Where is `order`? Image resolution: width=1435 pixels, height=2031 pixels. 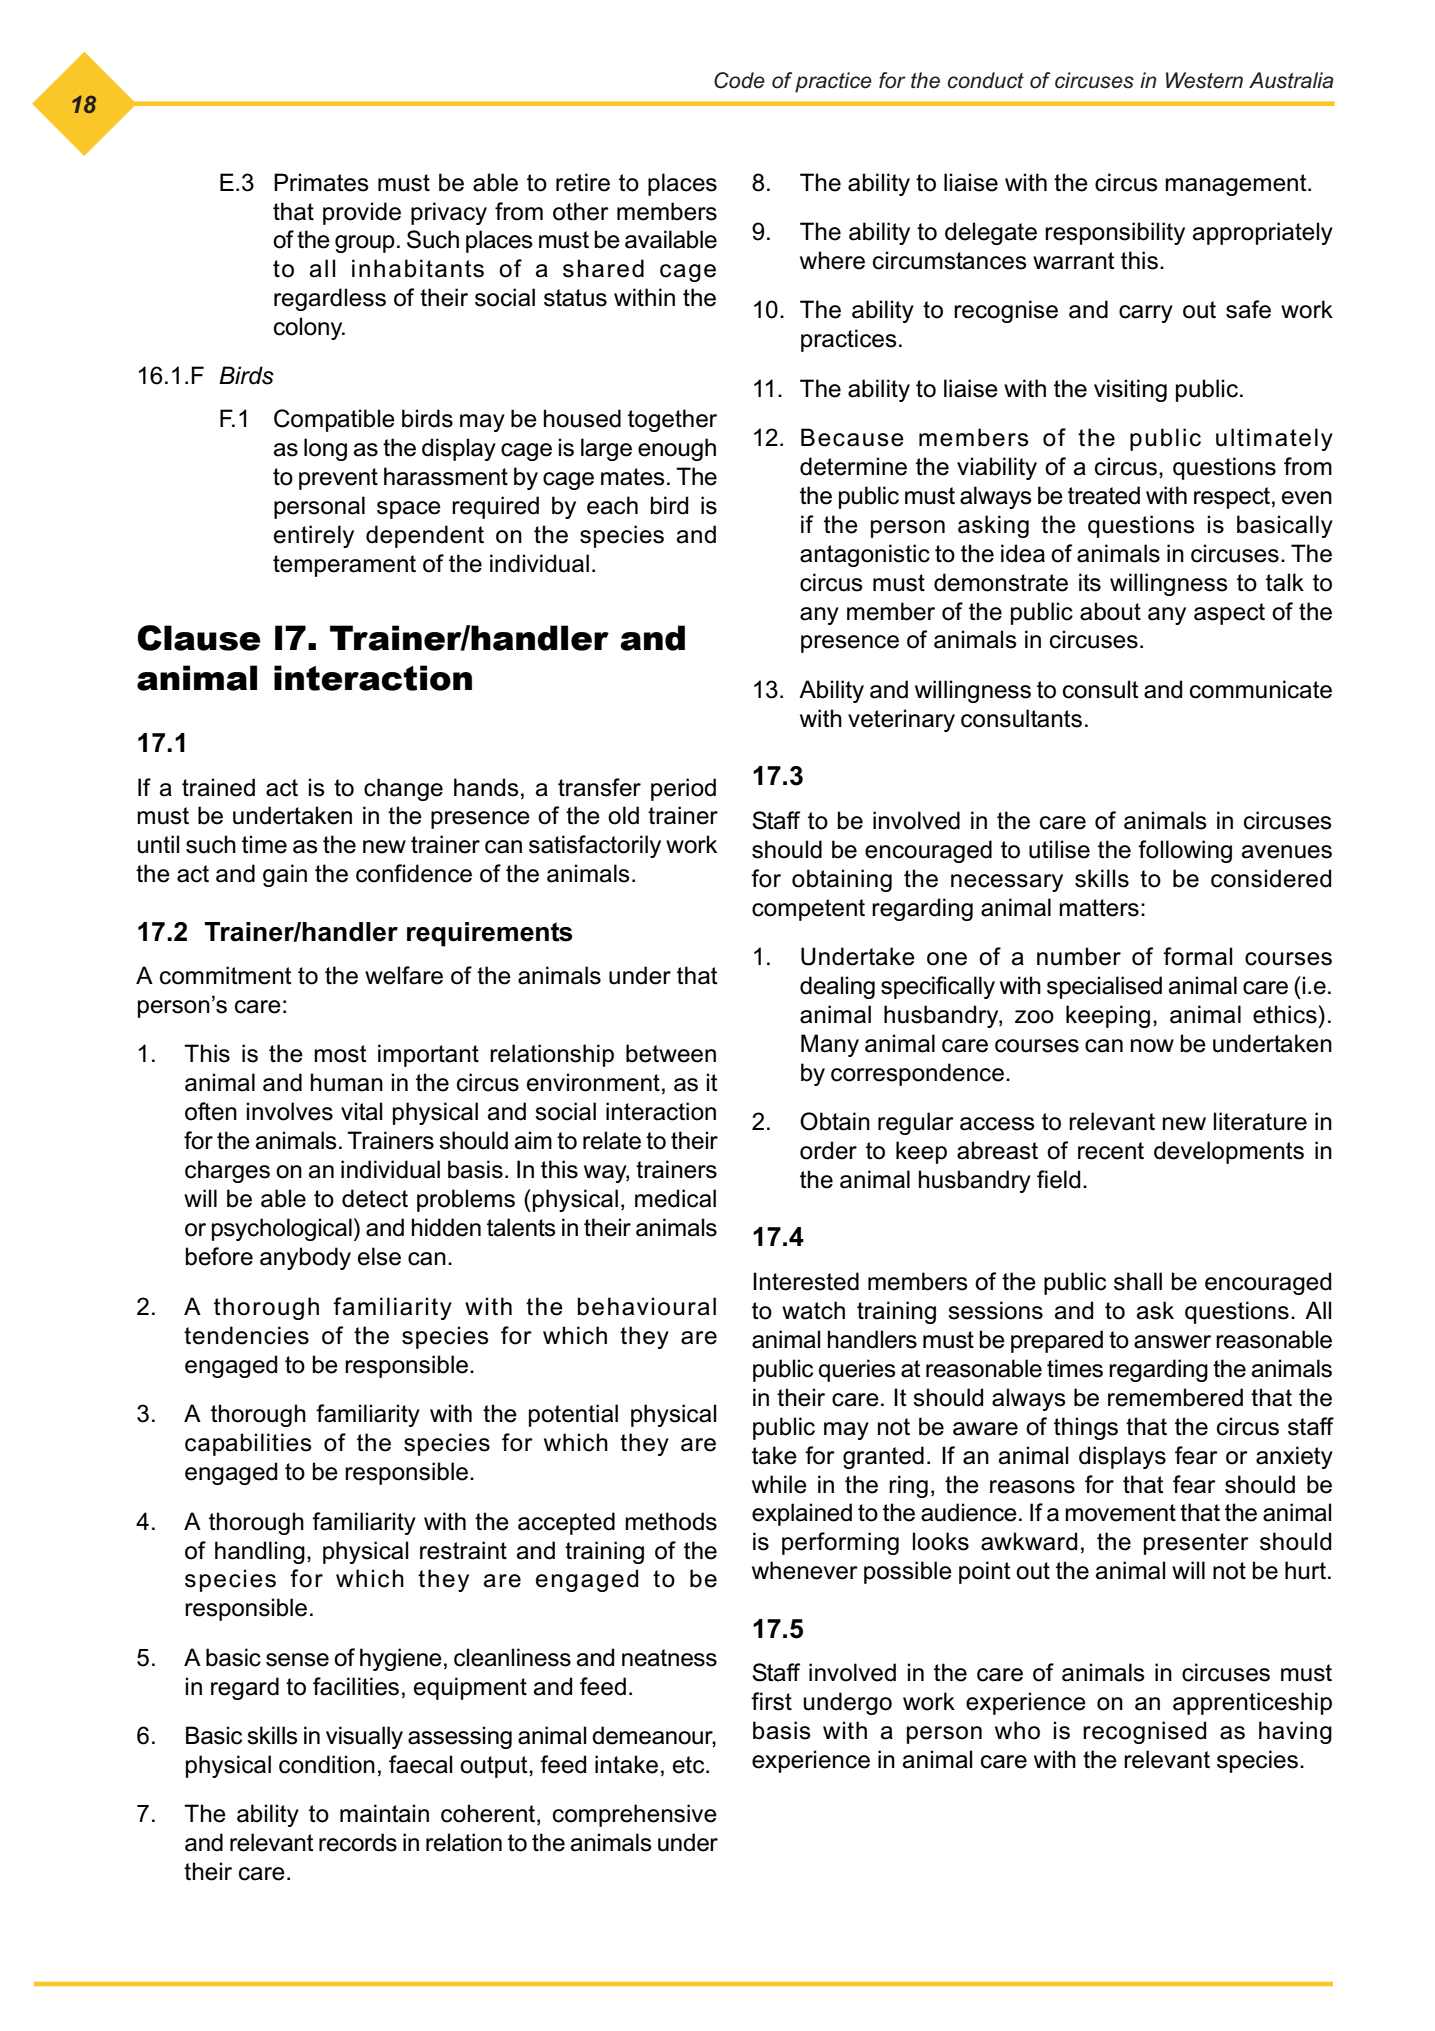
order is located at coordinates (828, 1150).
